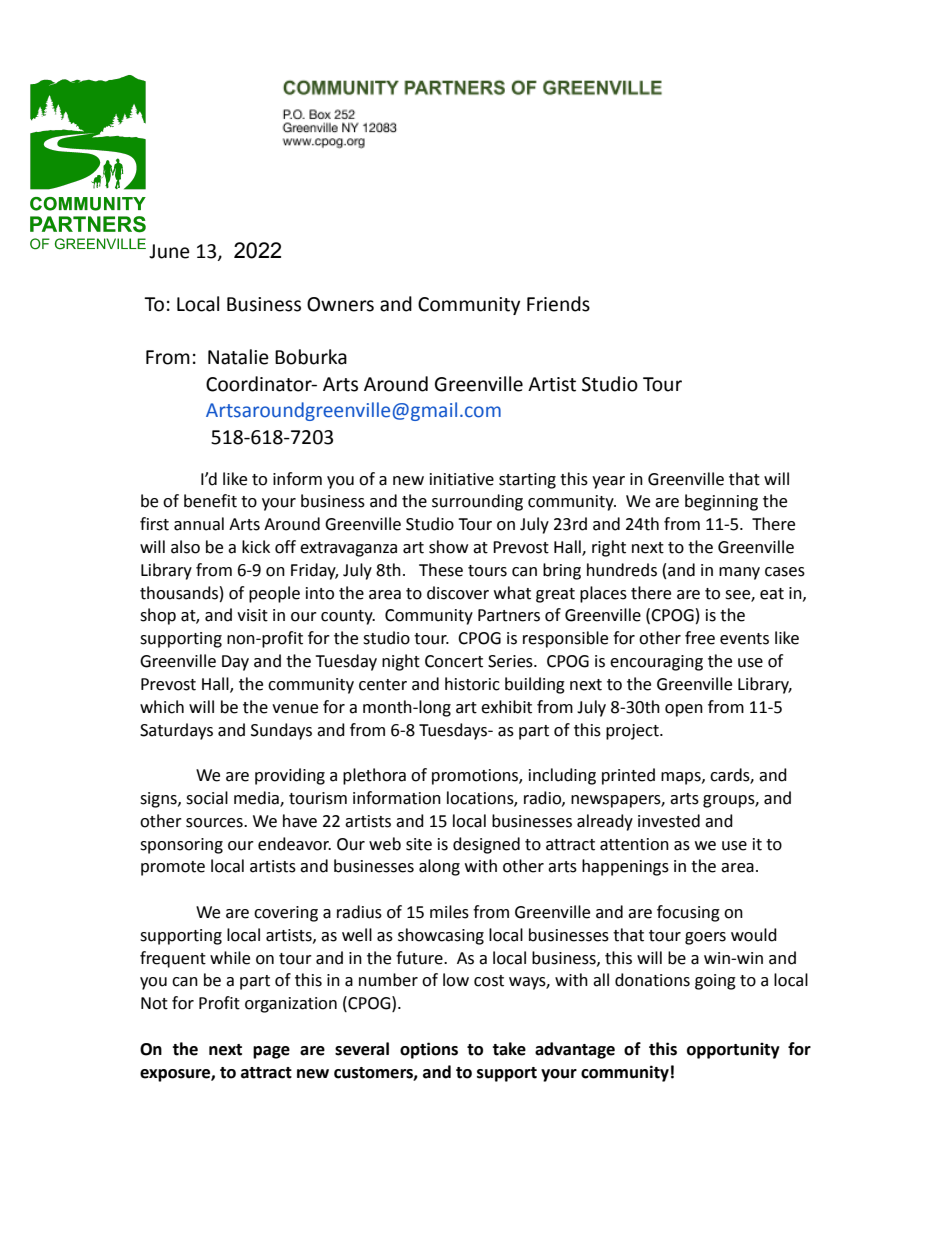  What do you see at coordinates (454, 661) in the image?
I see `Concert` at bounding box center [454, 661].
